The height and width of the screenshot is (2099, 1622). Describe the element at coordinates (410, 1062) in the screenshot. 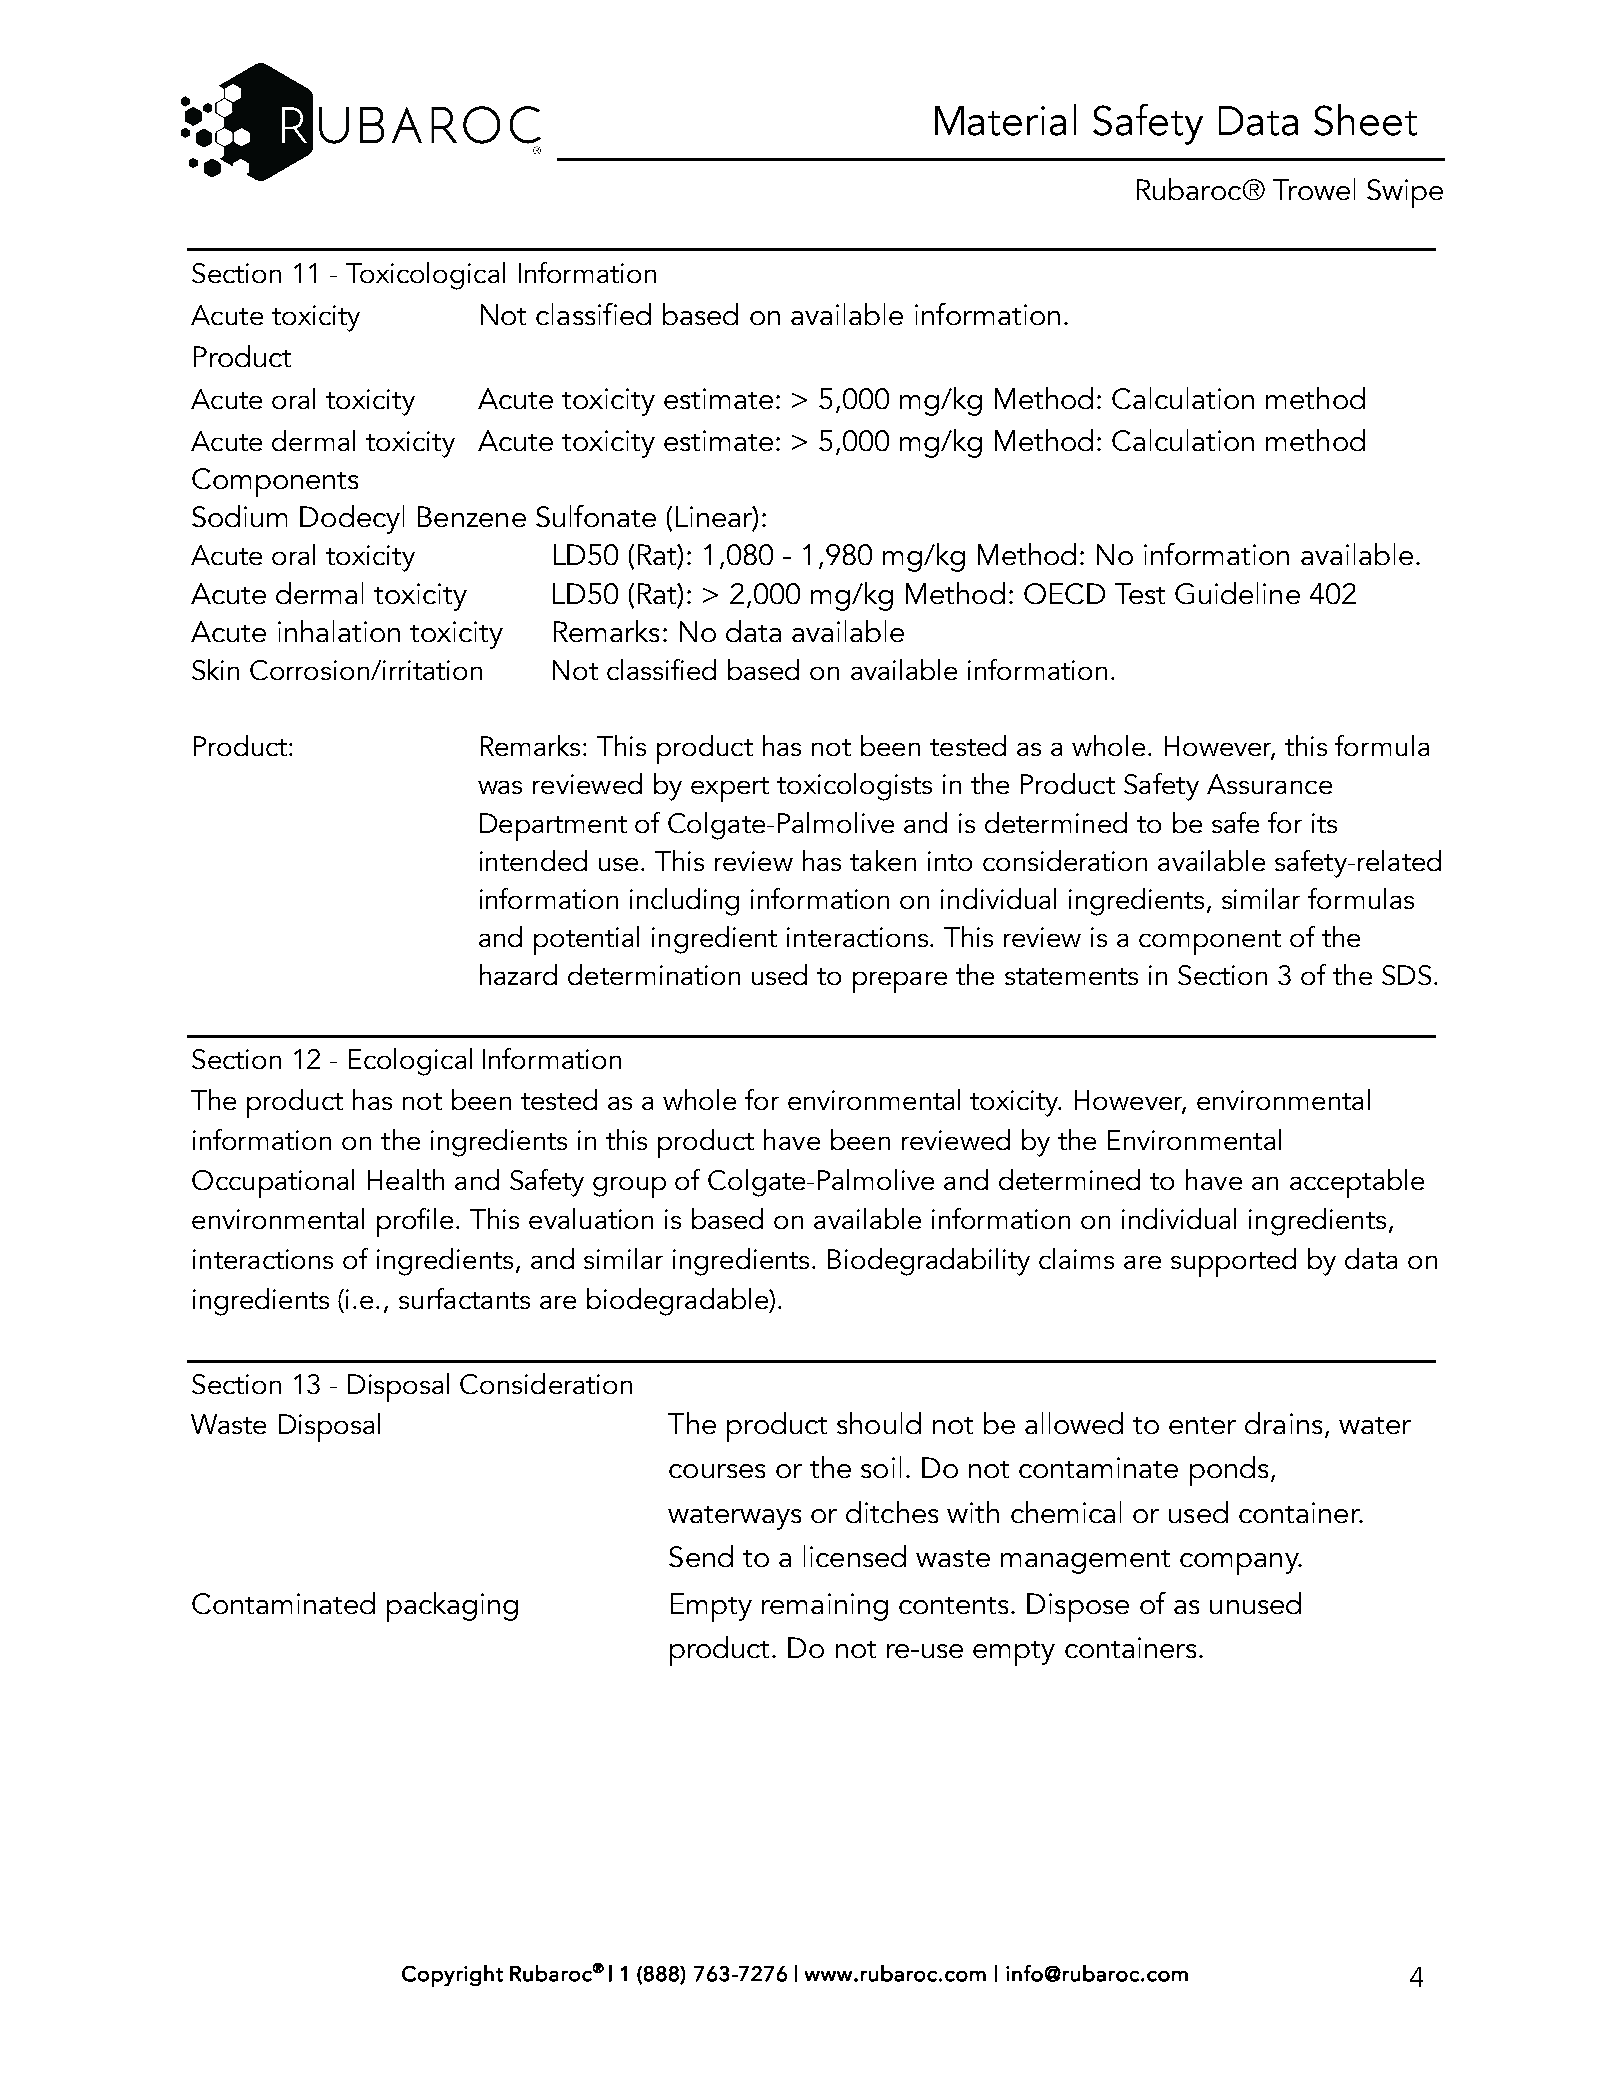

I see `Ecological` at that location.
